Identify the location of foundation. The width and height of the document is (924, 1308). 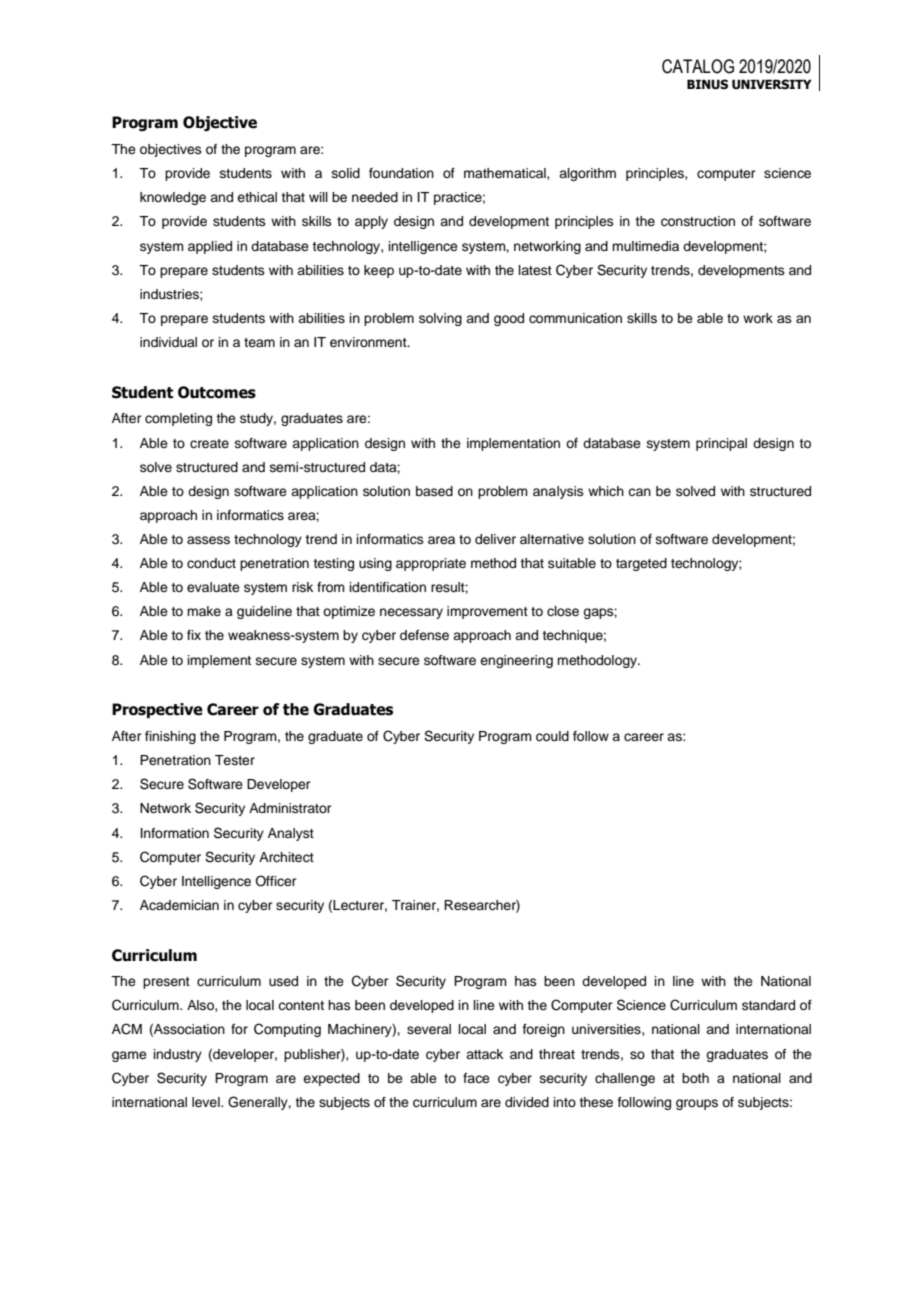
(401, 173).
